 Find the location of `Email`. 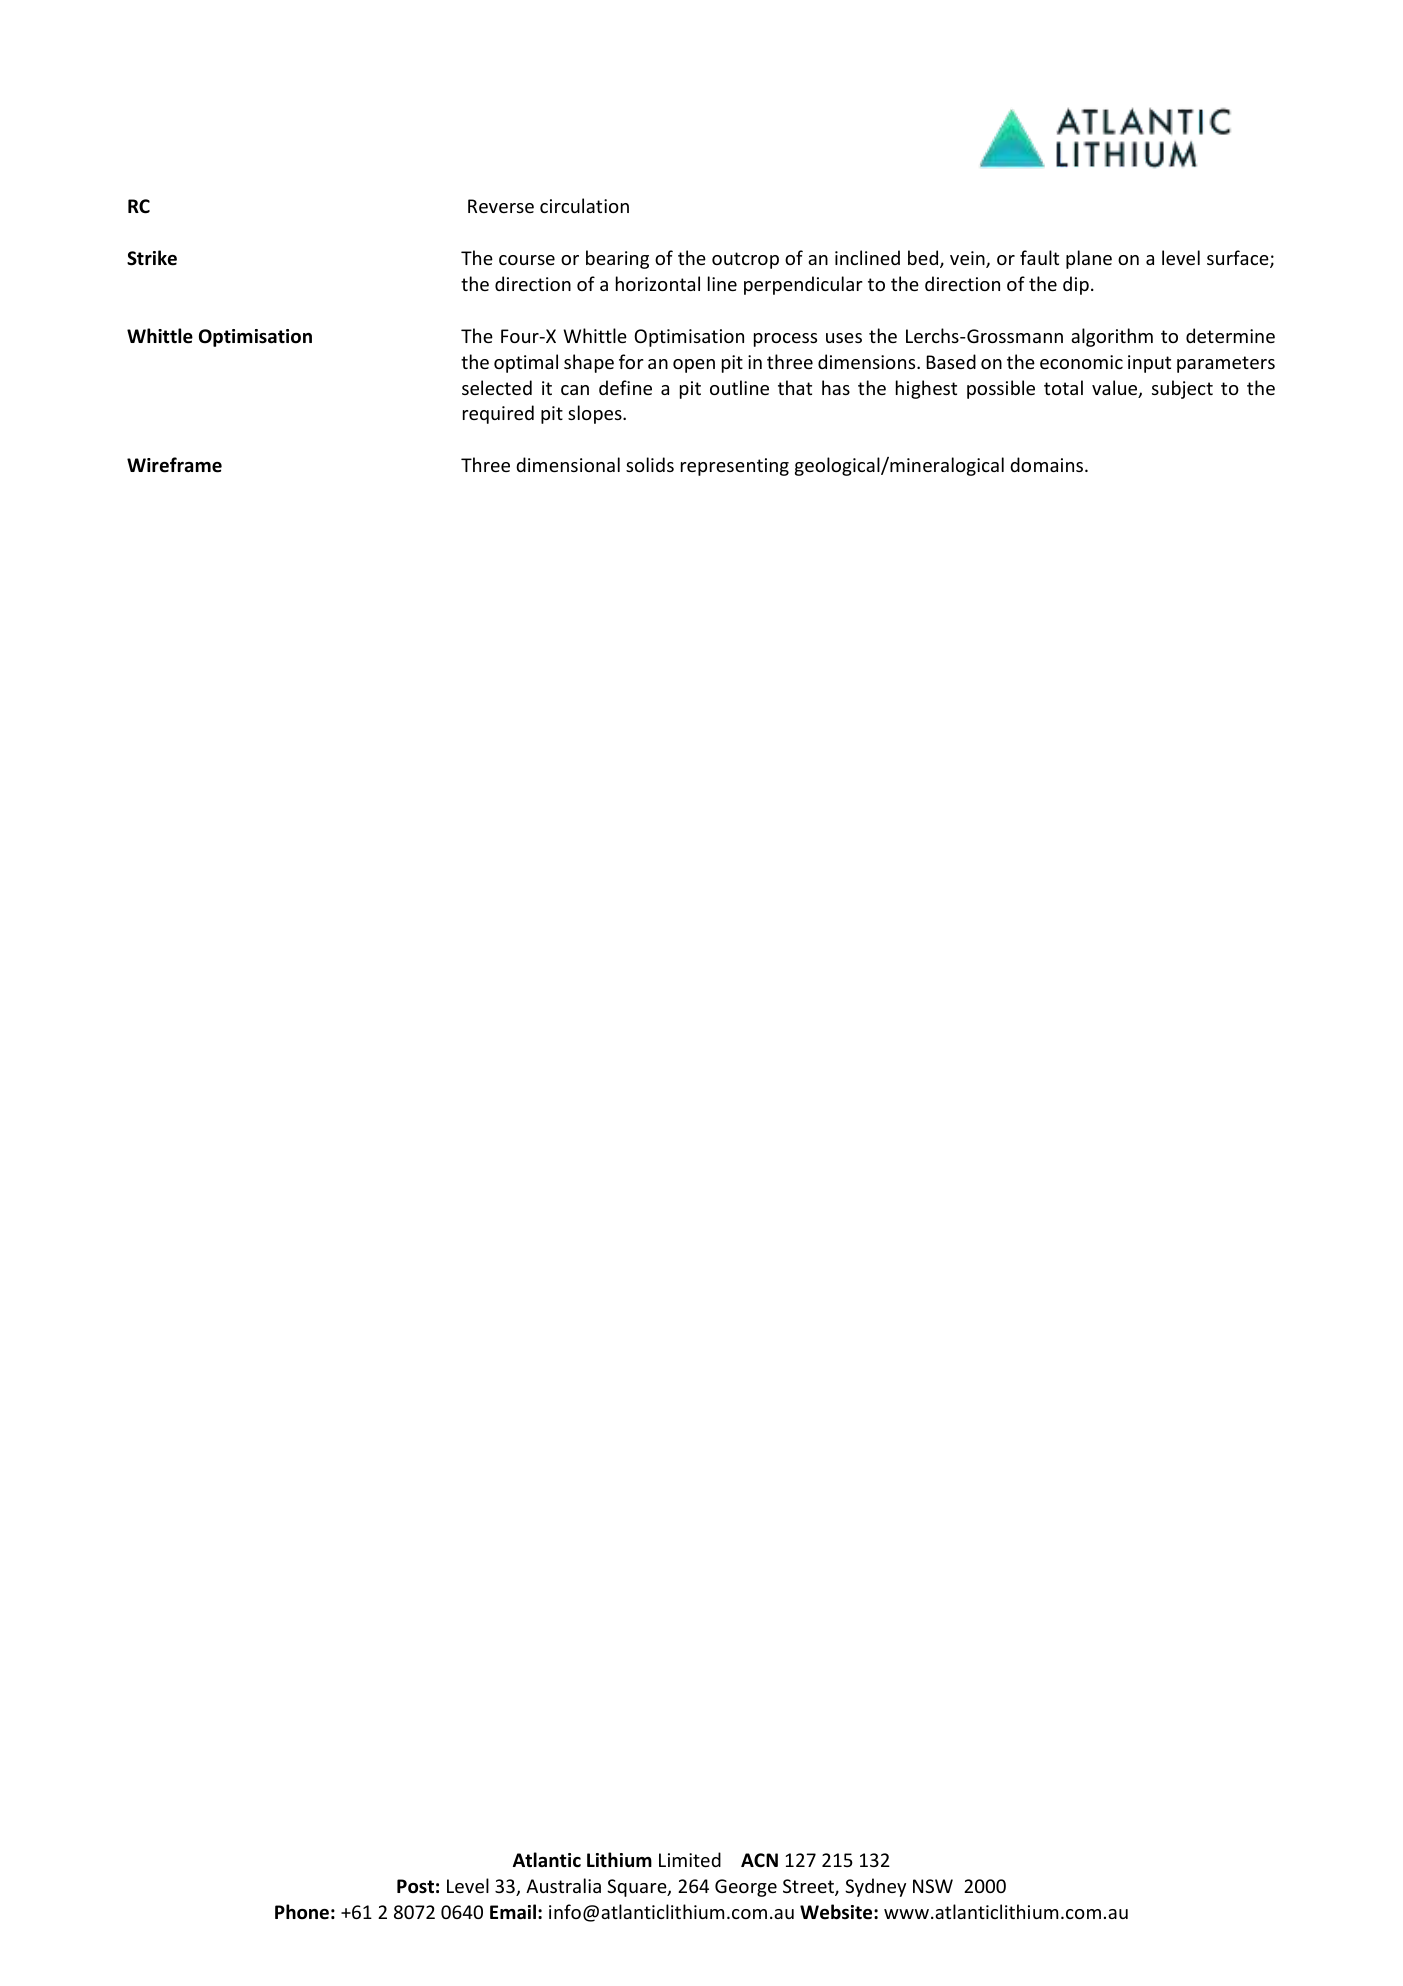

Email is located at coordinates (513, 1912).
